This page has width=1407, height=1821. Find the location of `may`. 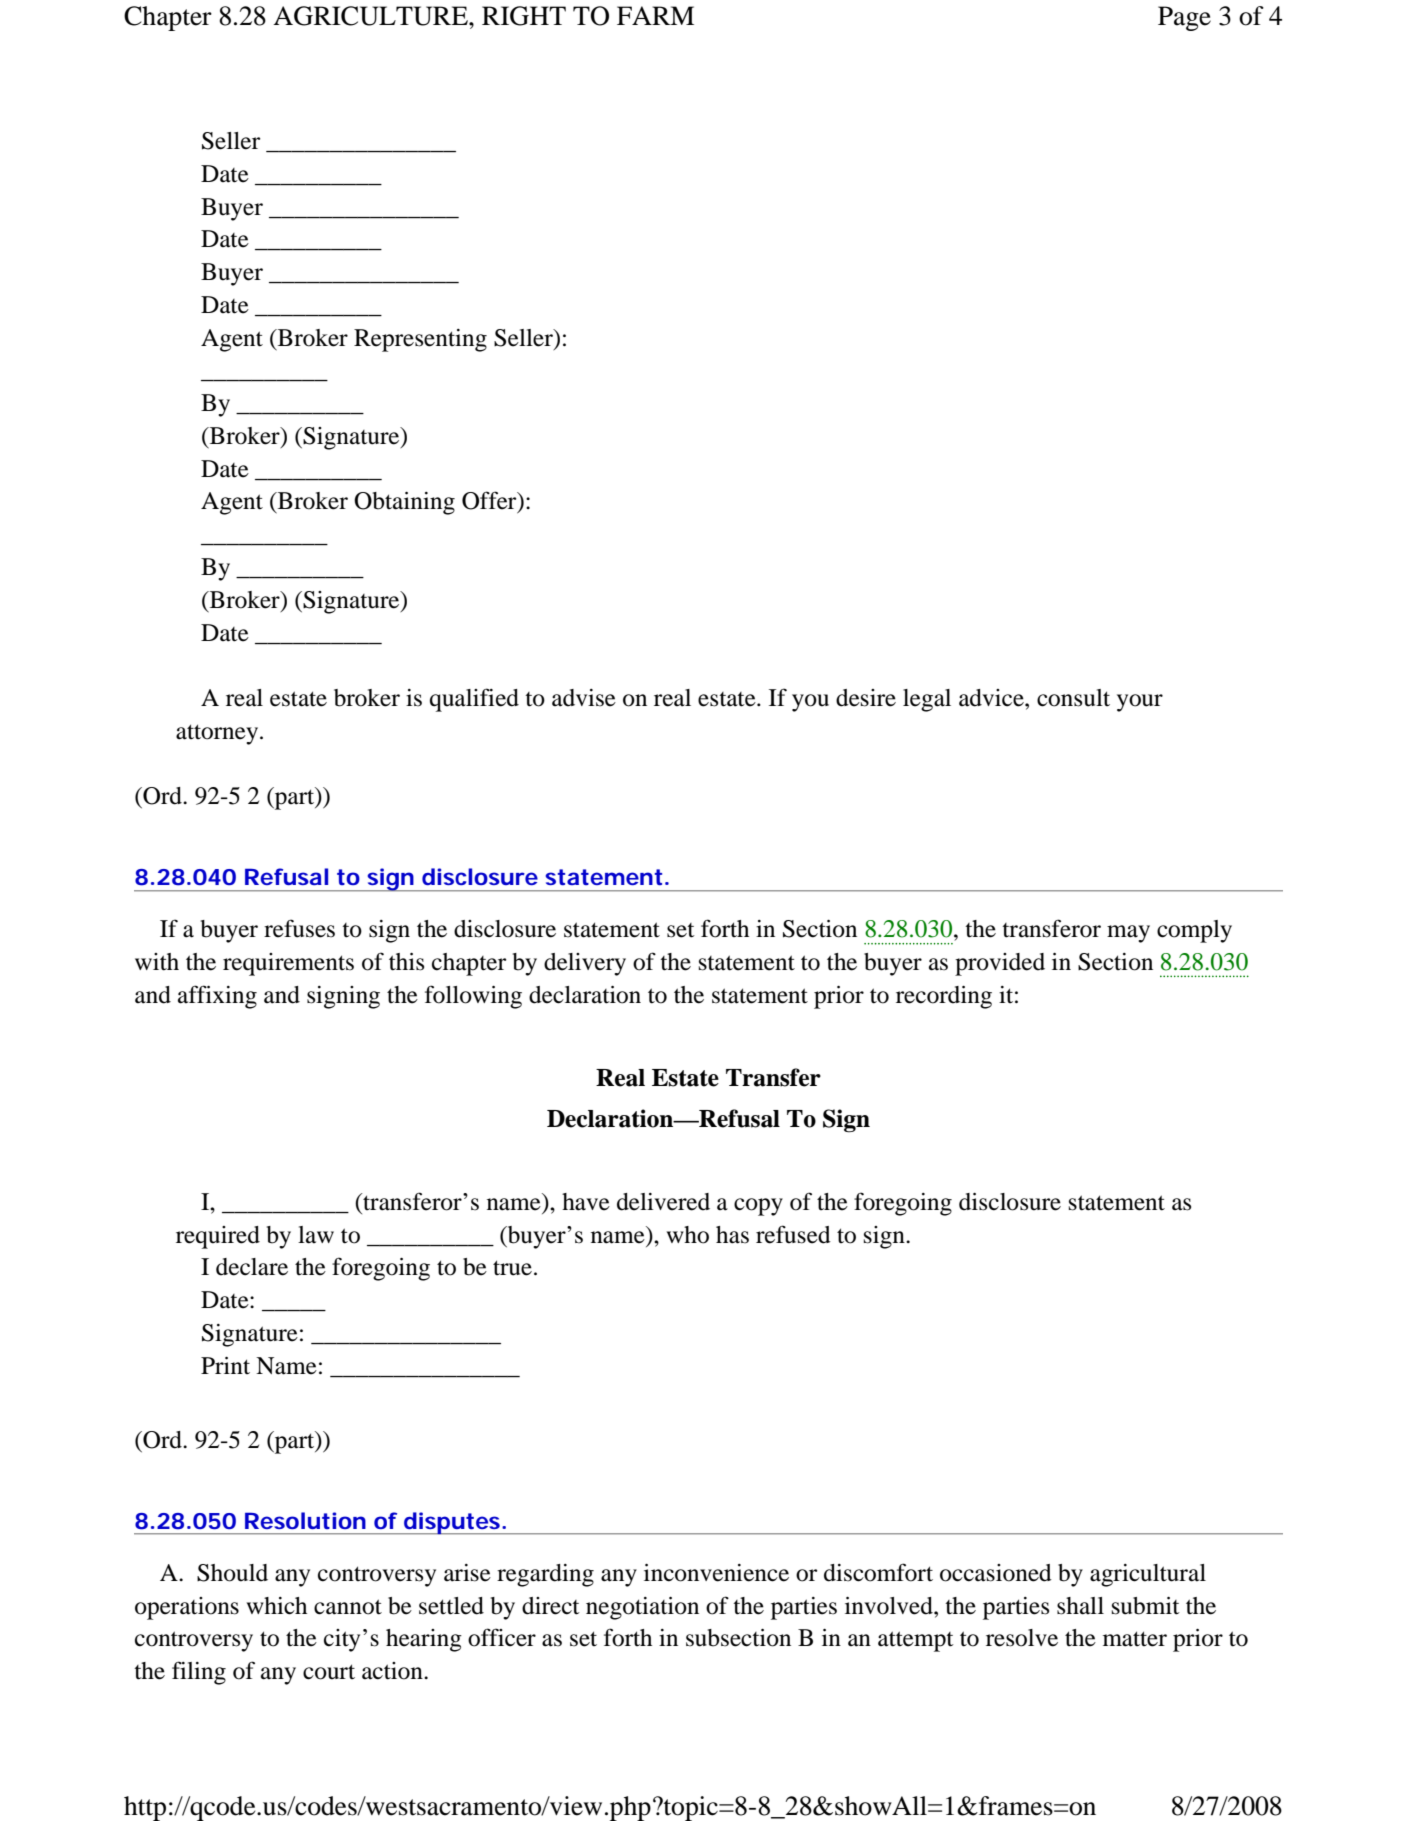

may is located at coordinates (1128, 934).
